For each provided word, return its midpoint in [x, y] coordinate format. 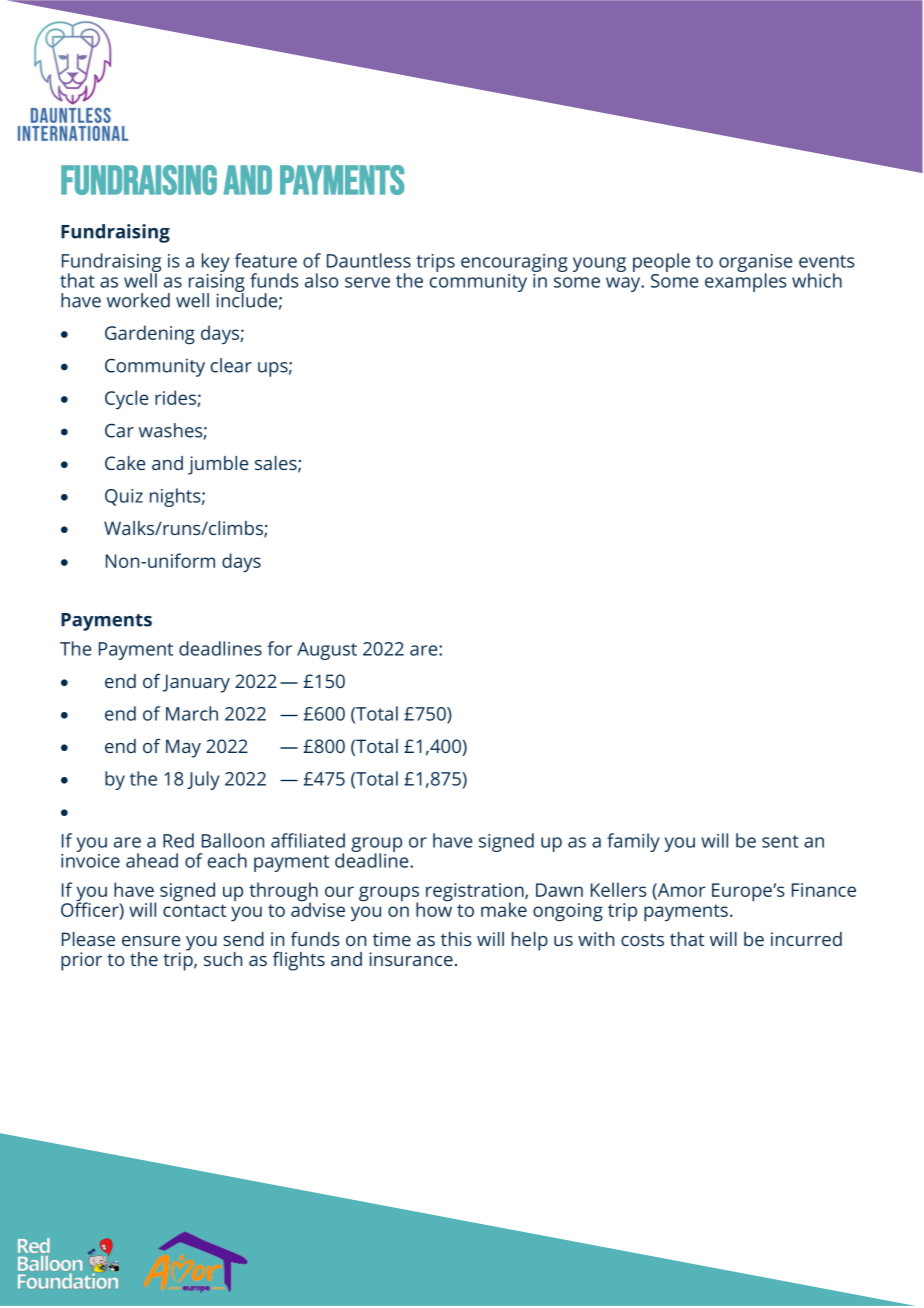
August [327, 651]
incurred [806, 939]
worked [138, 300]
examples [746, 281]
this [456, 939]
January [196, 683]
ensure [151, 941]
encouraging [514, 263]
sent [780, 841]
